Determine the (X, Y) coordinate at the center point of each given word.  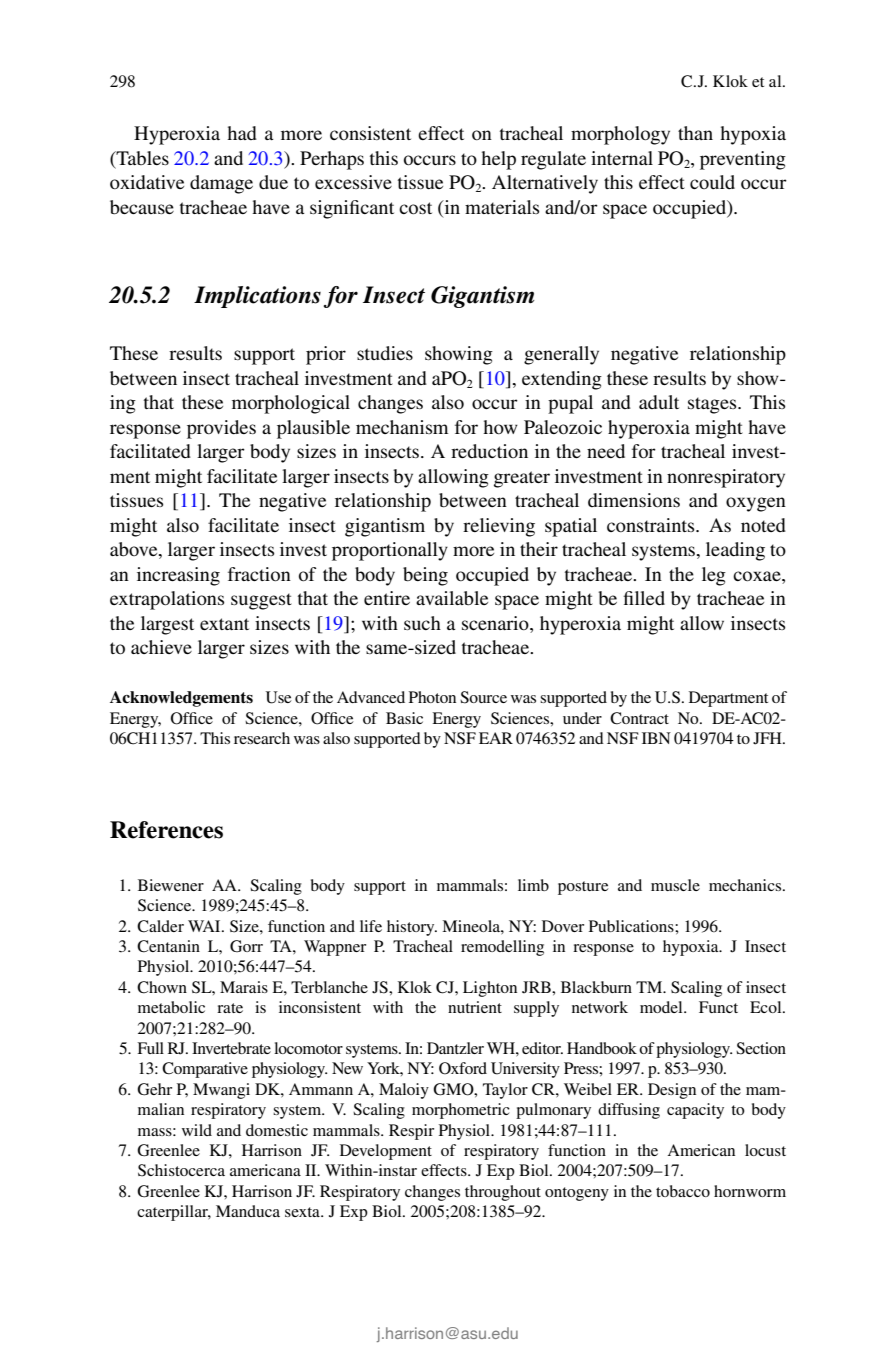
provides (221, 429)
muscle (675, 885)
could (712, 182)
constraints (652, 525)
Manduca (248, 1211)
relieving (499, 527)
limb (533, 885)
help (498, 160)
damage (221, 184)
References (166, 830)
